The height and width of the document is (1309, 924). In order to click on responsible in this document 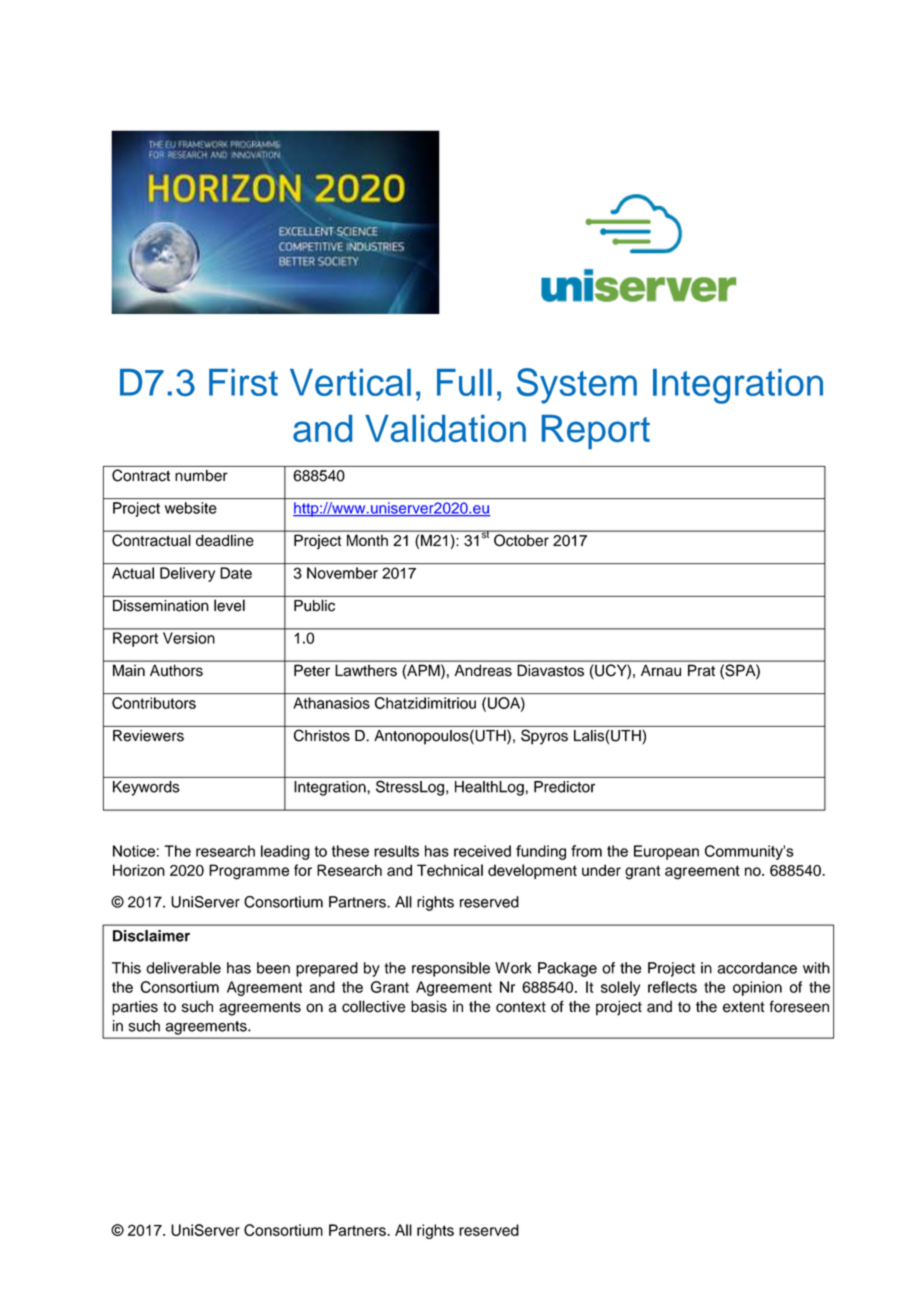, I will do `click(451, 969)`.
